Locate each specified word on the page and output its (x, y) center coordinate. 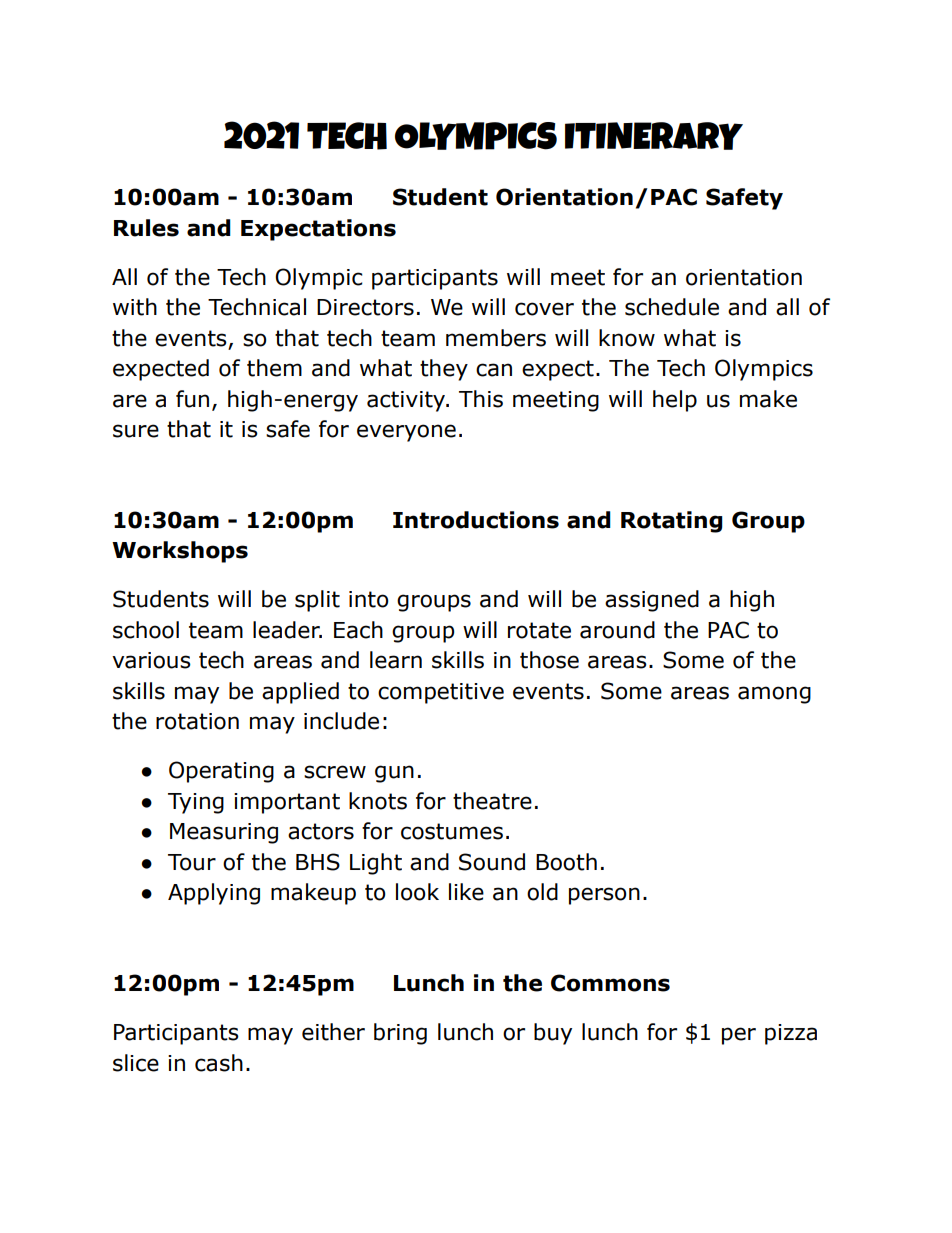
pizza (791, 1034)
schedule (672, 307)
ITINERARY (654, 136)
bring (400, 1034)
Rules (146, 228)
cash (219, 1063)
